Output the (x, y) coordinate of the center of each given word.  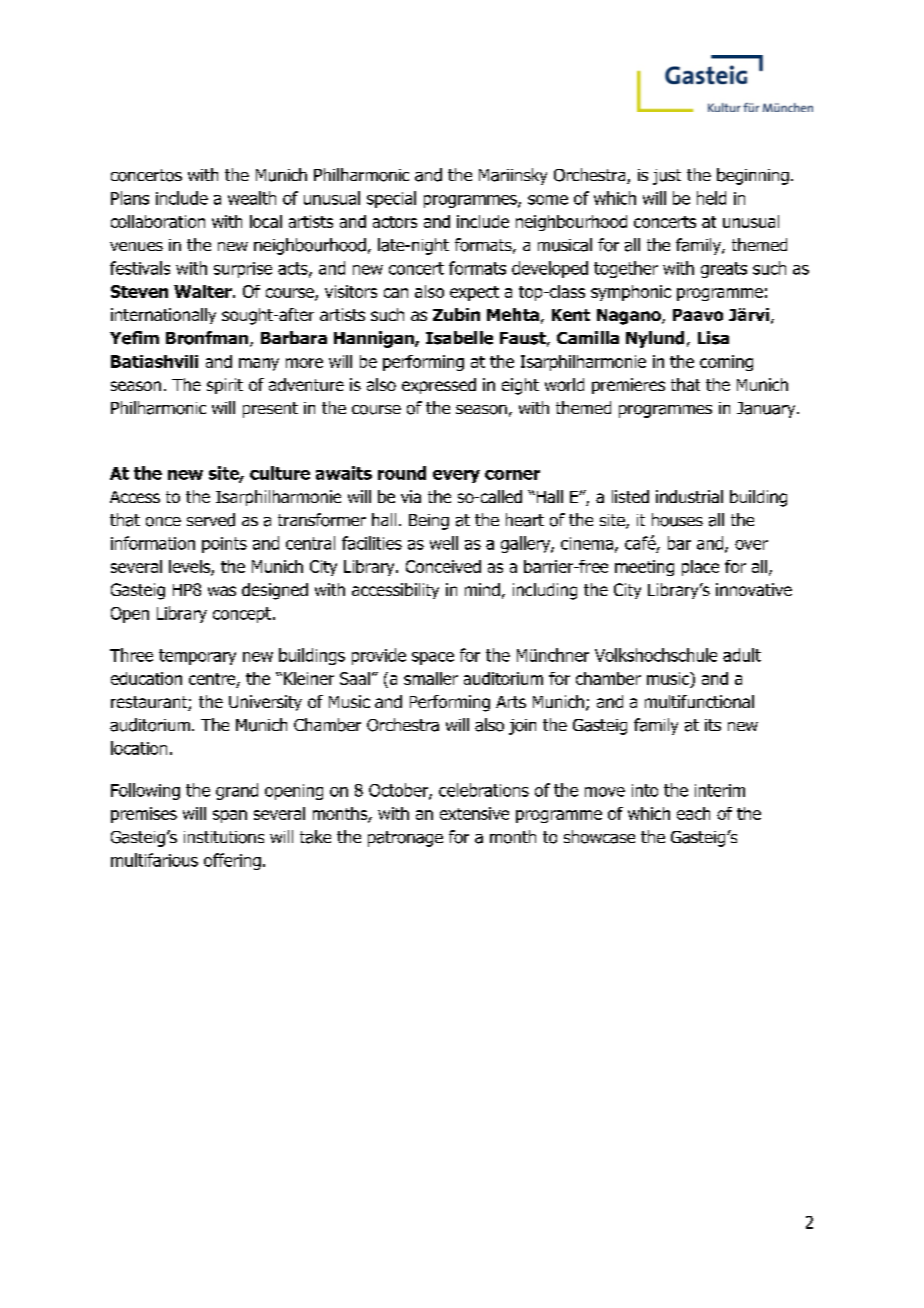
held (711, 198)
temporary (197, 657)
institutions (224, 837)
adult (742, 655)
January (767, 410)
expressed (439, 386)
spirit (225, 386)
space (433, 658)
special (391, 199)
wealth (252, 198)
